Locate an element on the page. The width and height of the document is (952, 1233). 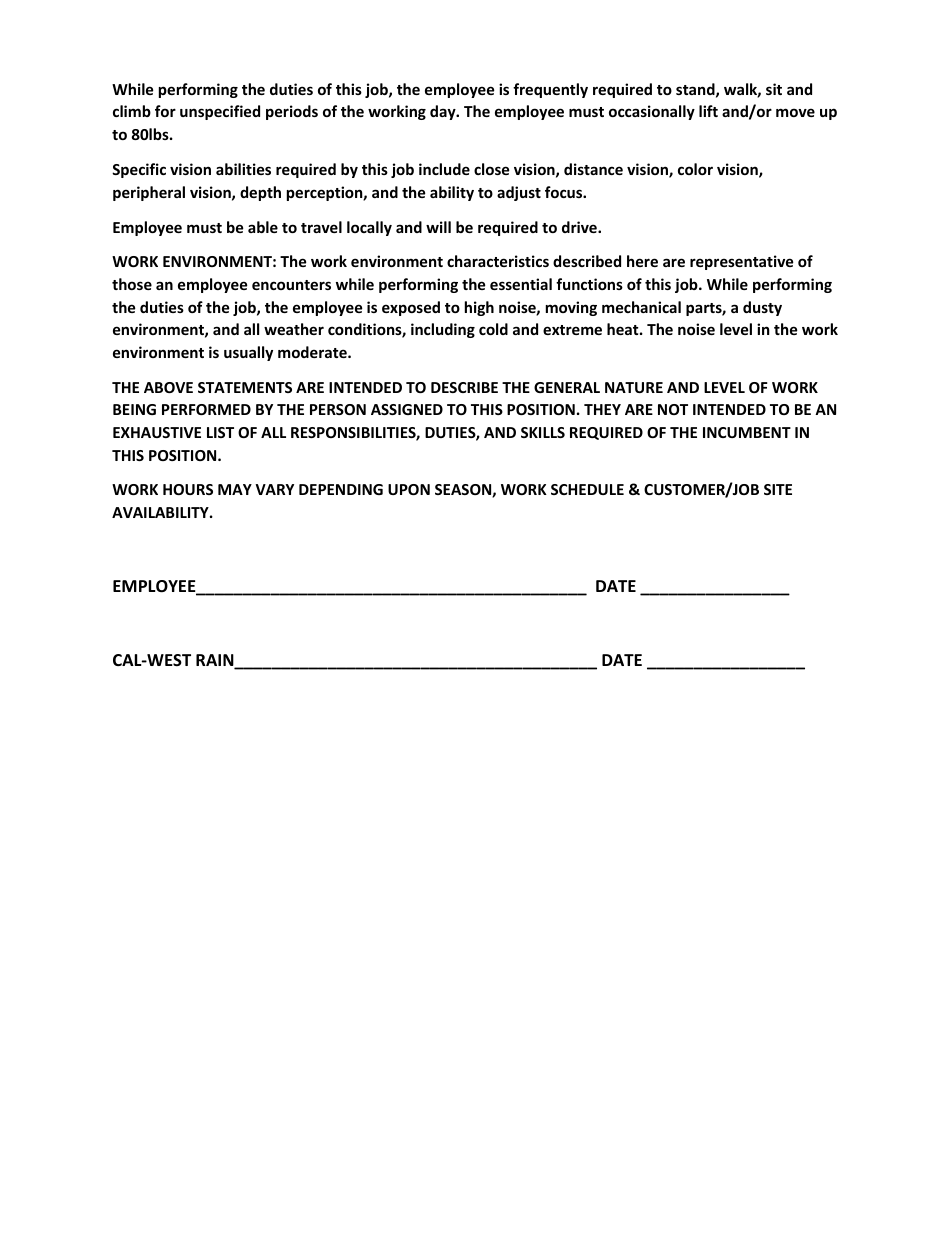
UPON is located at coordinates (409, 489).
